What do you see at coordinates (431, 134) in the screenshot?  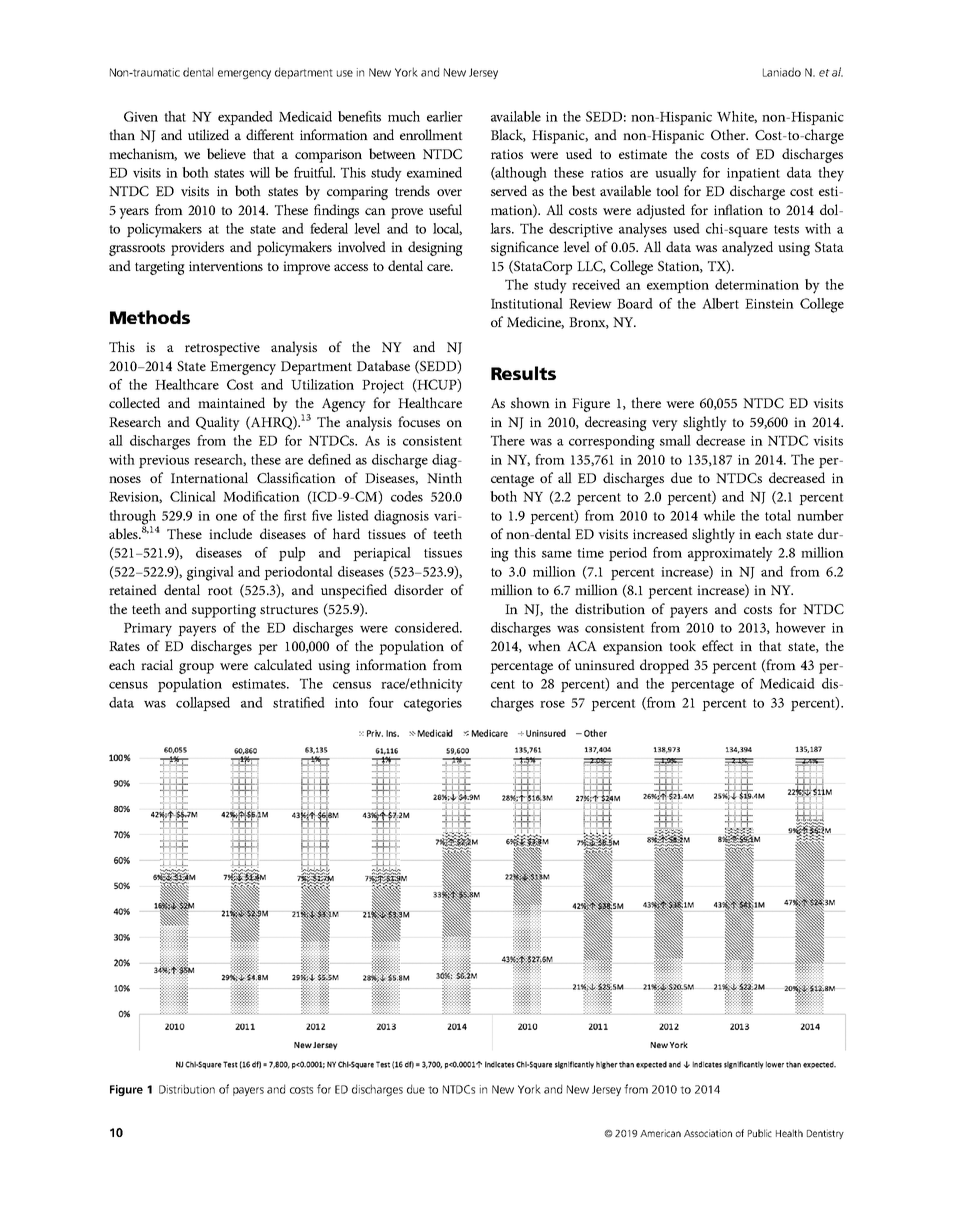 I see `enrollment` at bounding box center [431, 134].
